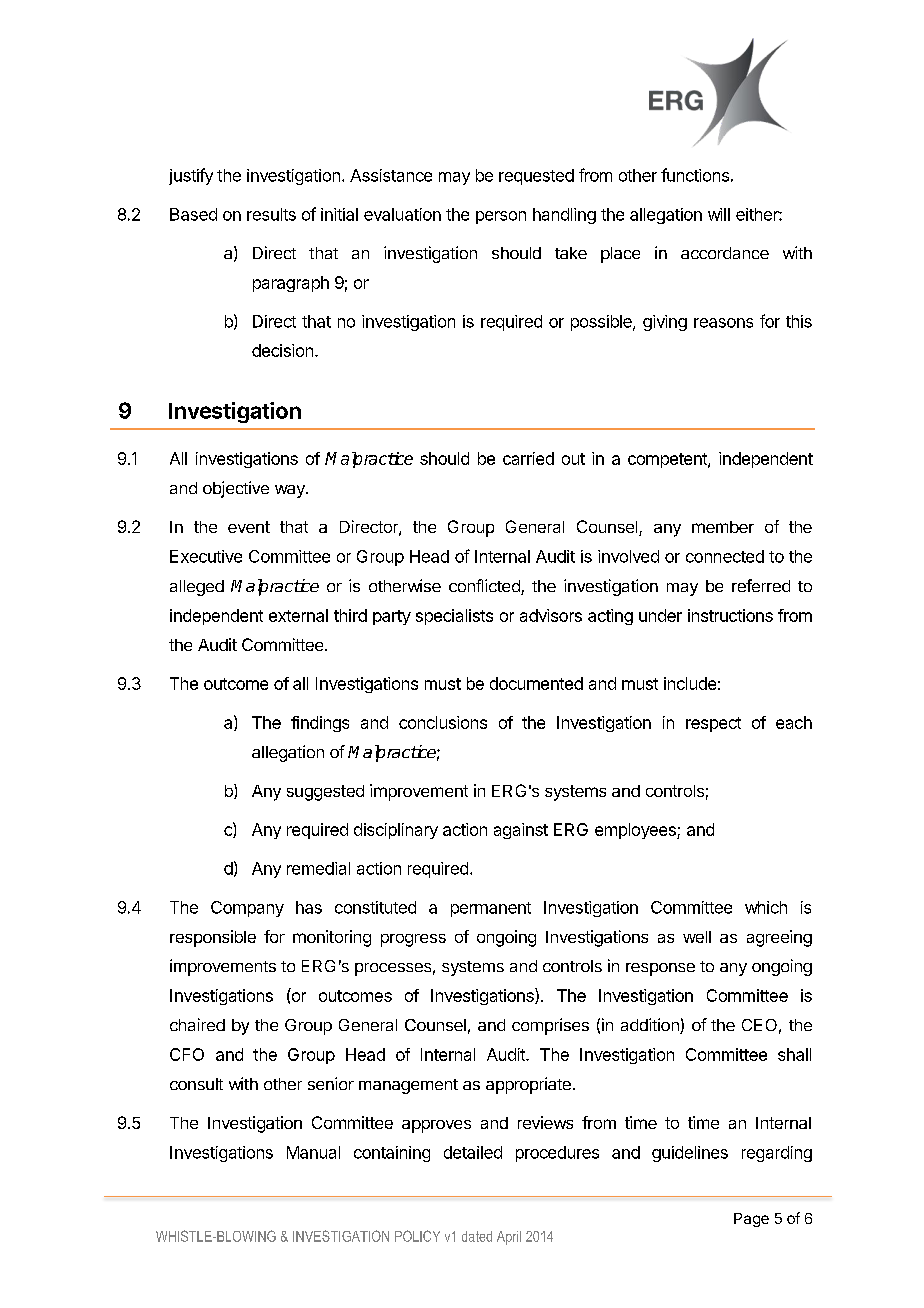 The height and width of the document is (1308, 924). I want to click on results, so click(271, 214).
